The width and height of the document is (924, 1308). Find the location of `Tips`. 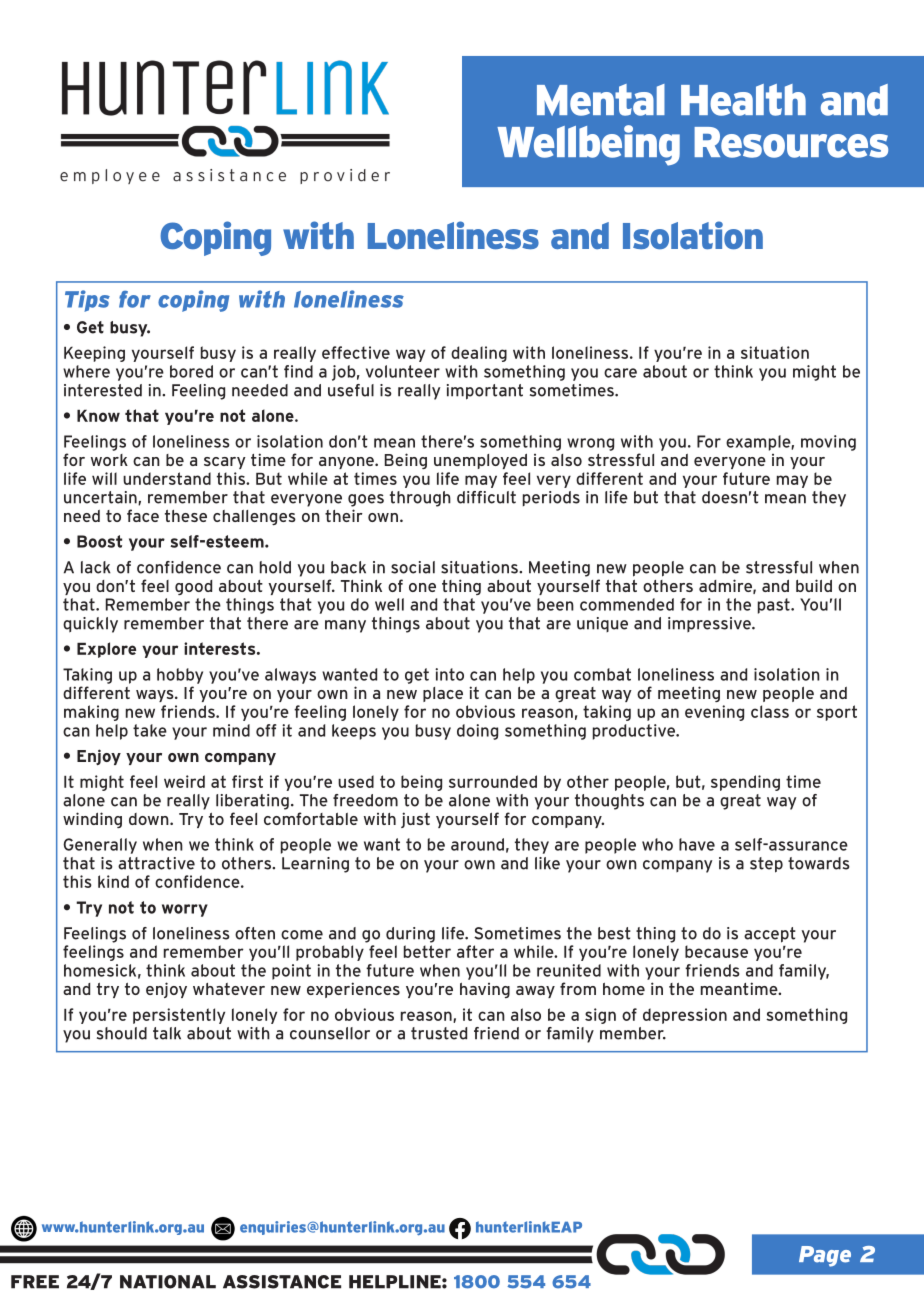

Tips is located at coordinates (87, 301).
